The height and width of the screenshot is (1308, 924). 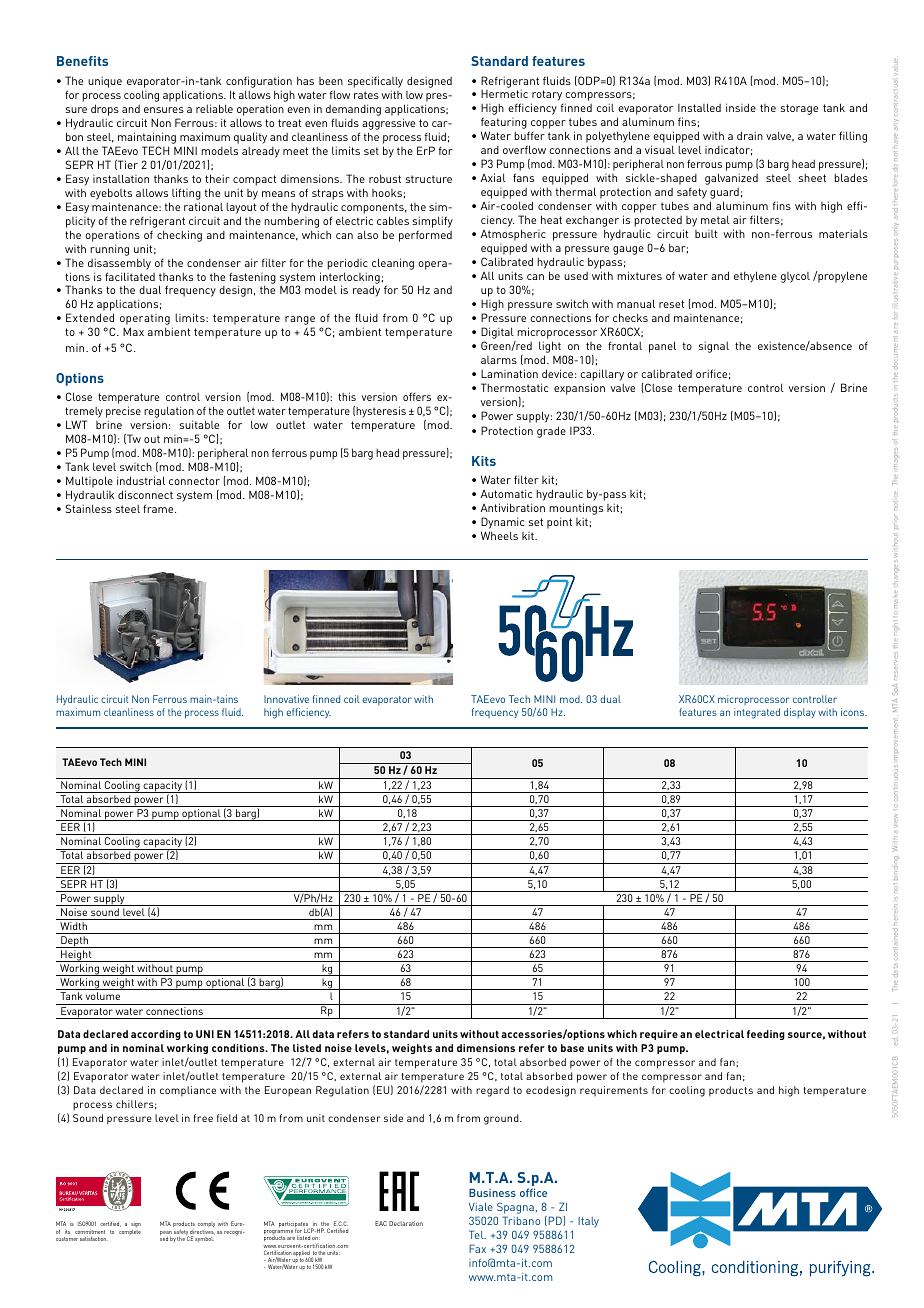 What do you see at coordinates (757, 713) in the screenshot?
I see `integrated` at bounding box center [757, 713].
